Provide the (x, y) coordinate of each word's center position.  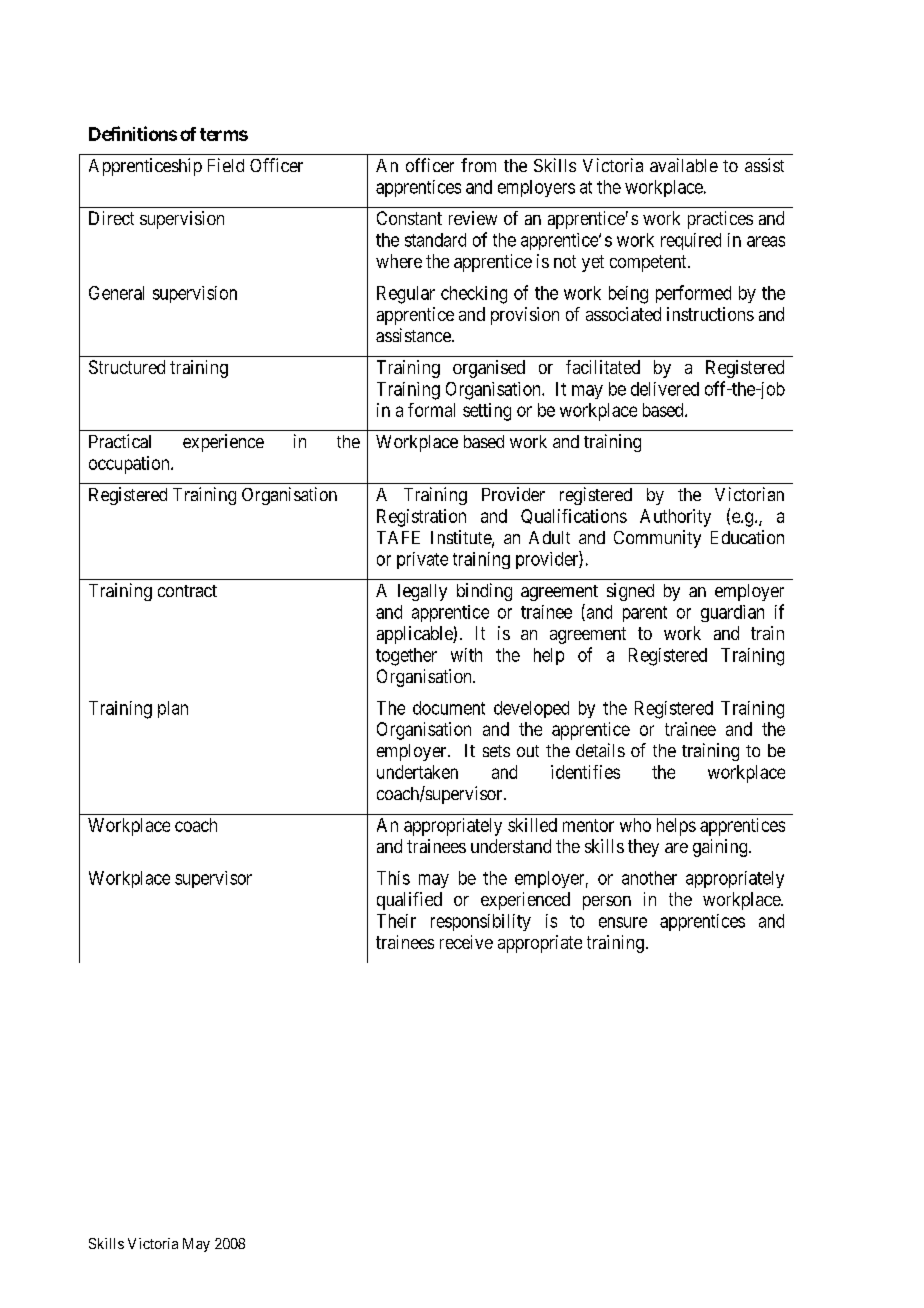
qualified (409, 901)
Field (226, 165)
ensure (623, 922)
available (684, 165)
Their (396, 921)
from (478, 165)
